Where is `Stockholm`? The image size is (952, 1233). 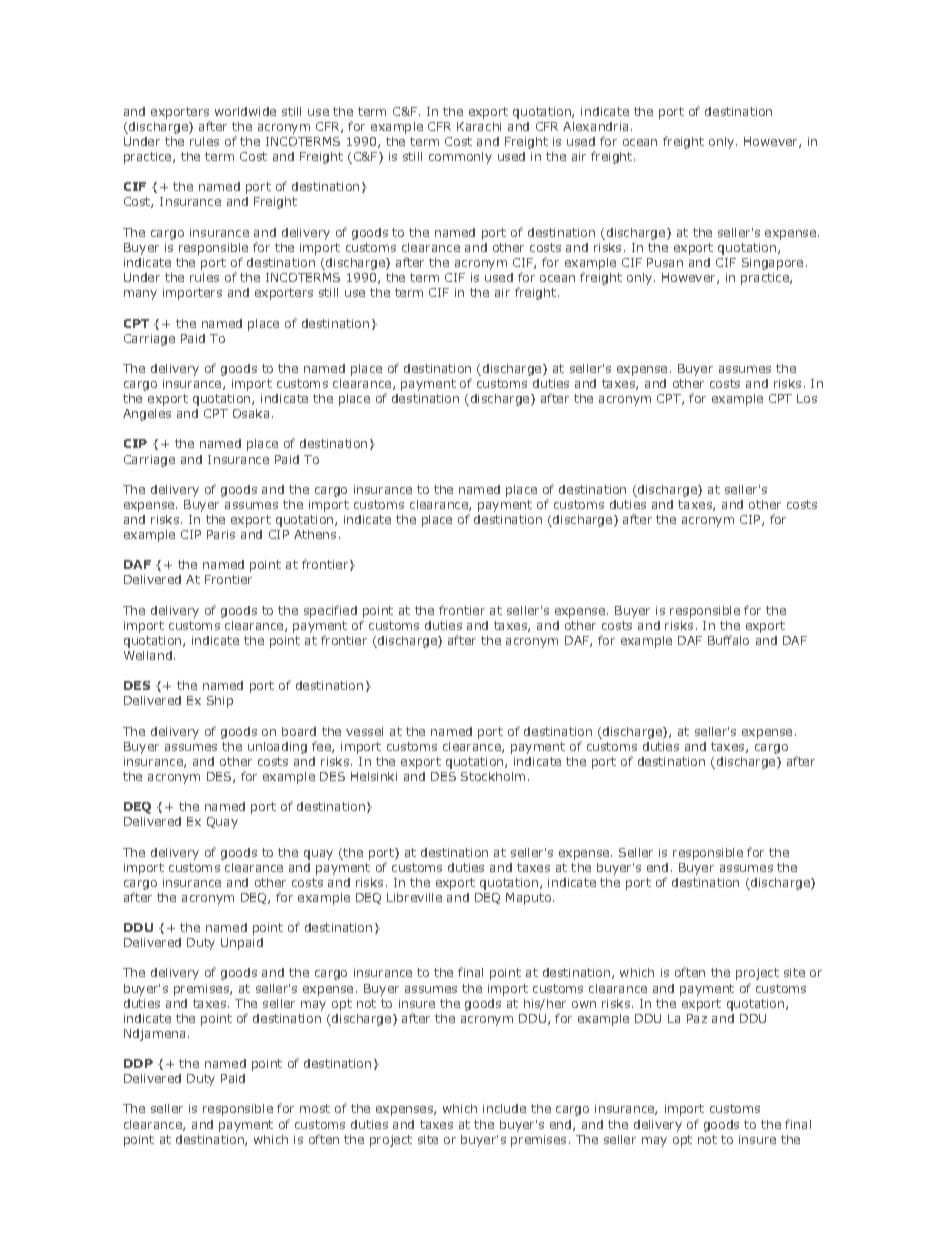 Stockholm is located at coordinates (493, 776).
